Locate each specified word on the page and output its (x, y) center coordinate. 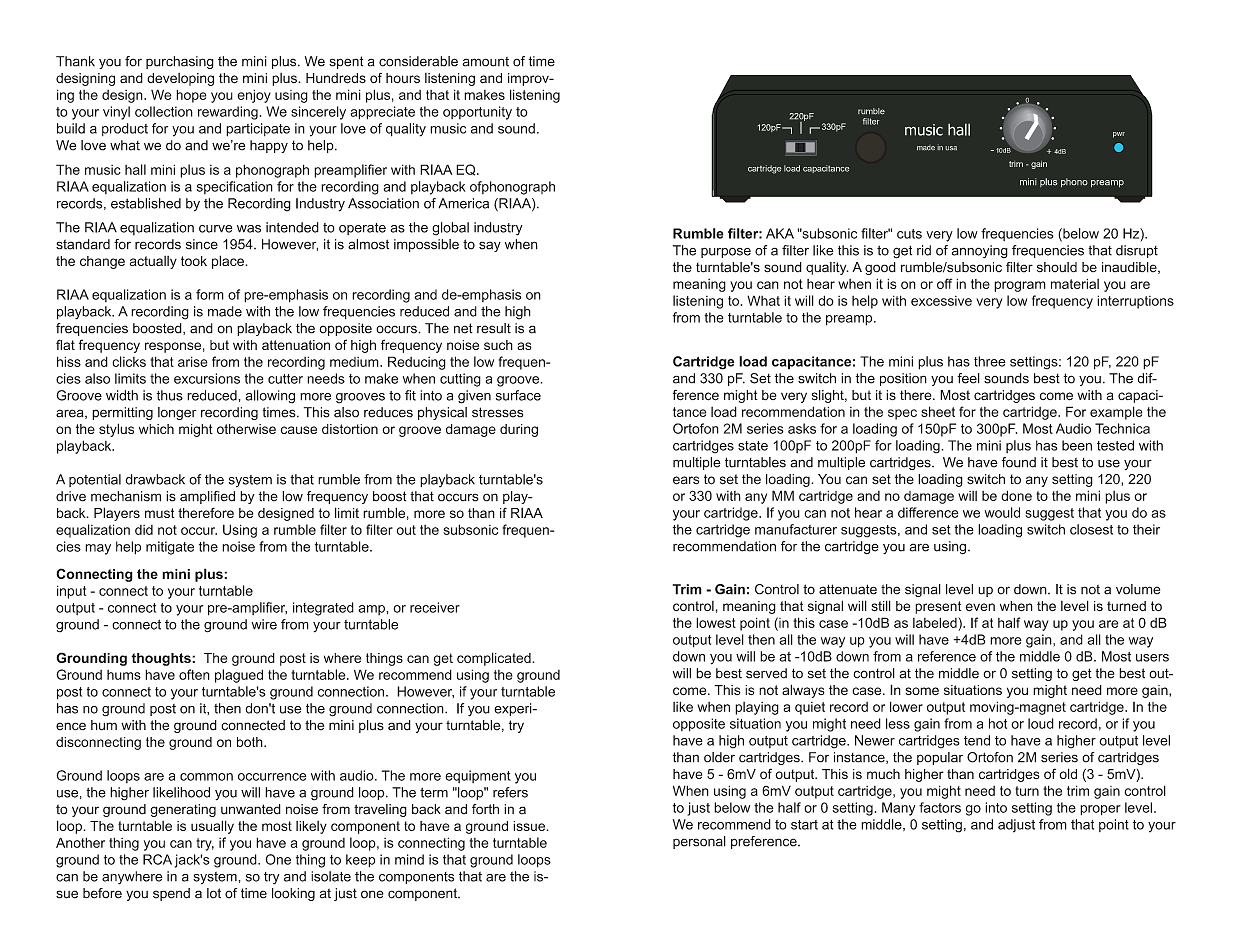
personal (699, 842)
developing (180, 79)
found (1019, 462)
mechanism (126, 496)
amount (486, 62)
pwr (1119, 135)
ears (686, 480)
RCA (157, 859)
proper (1100, 810)
